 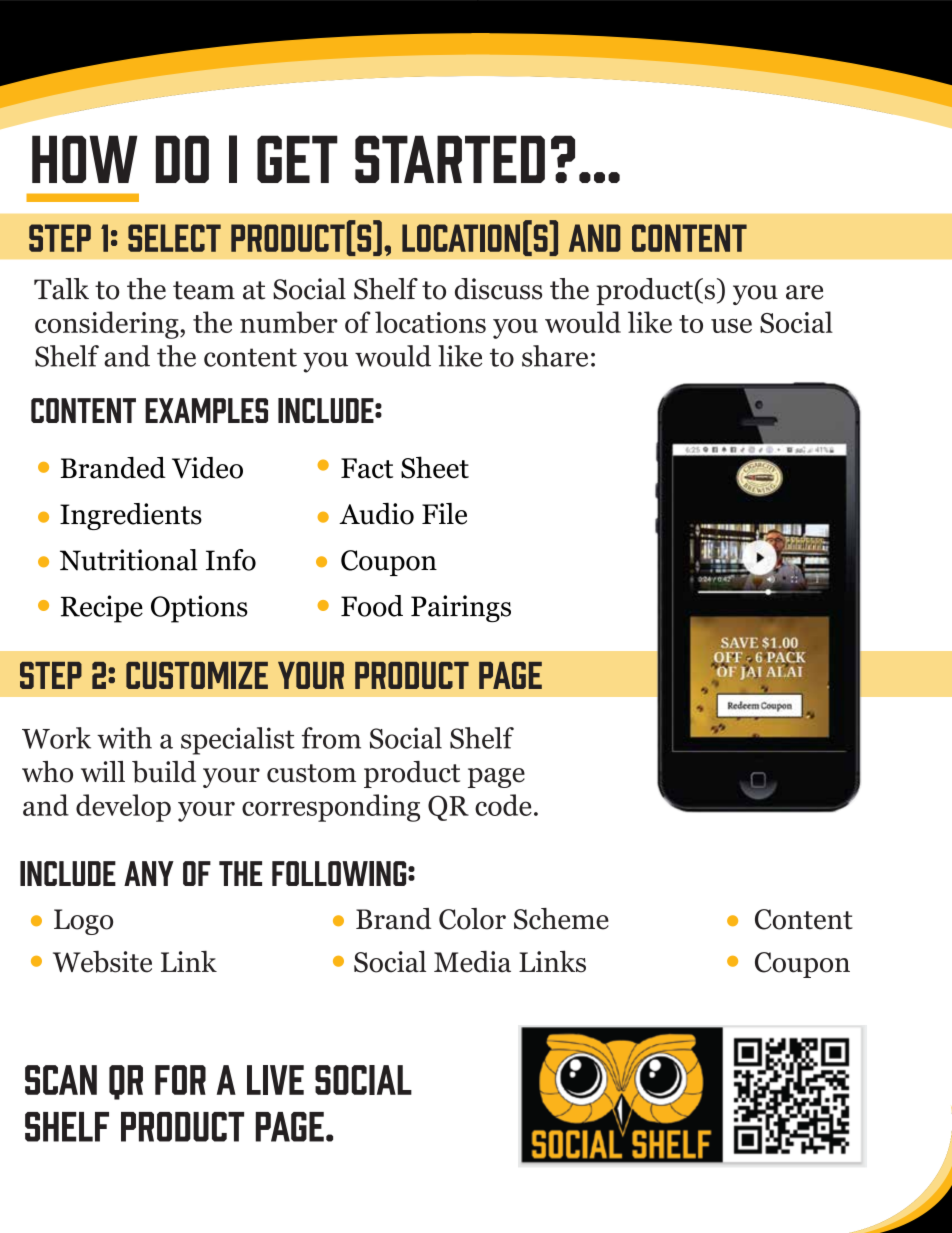 What do you see at coordinates (503, 805) in the page?
I see `code` at bounding box center [503, 805].
